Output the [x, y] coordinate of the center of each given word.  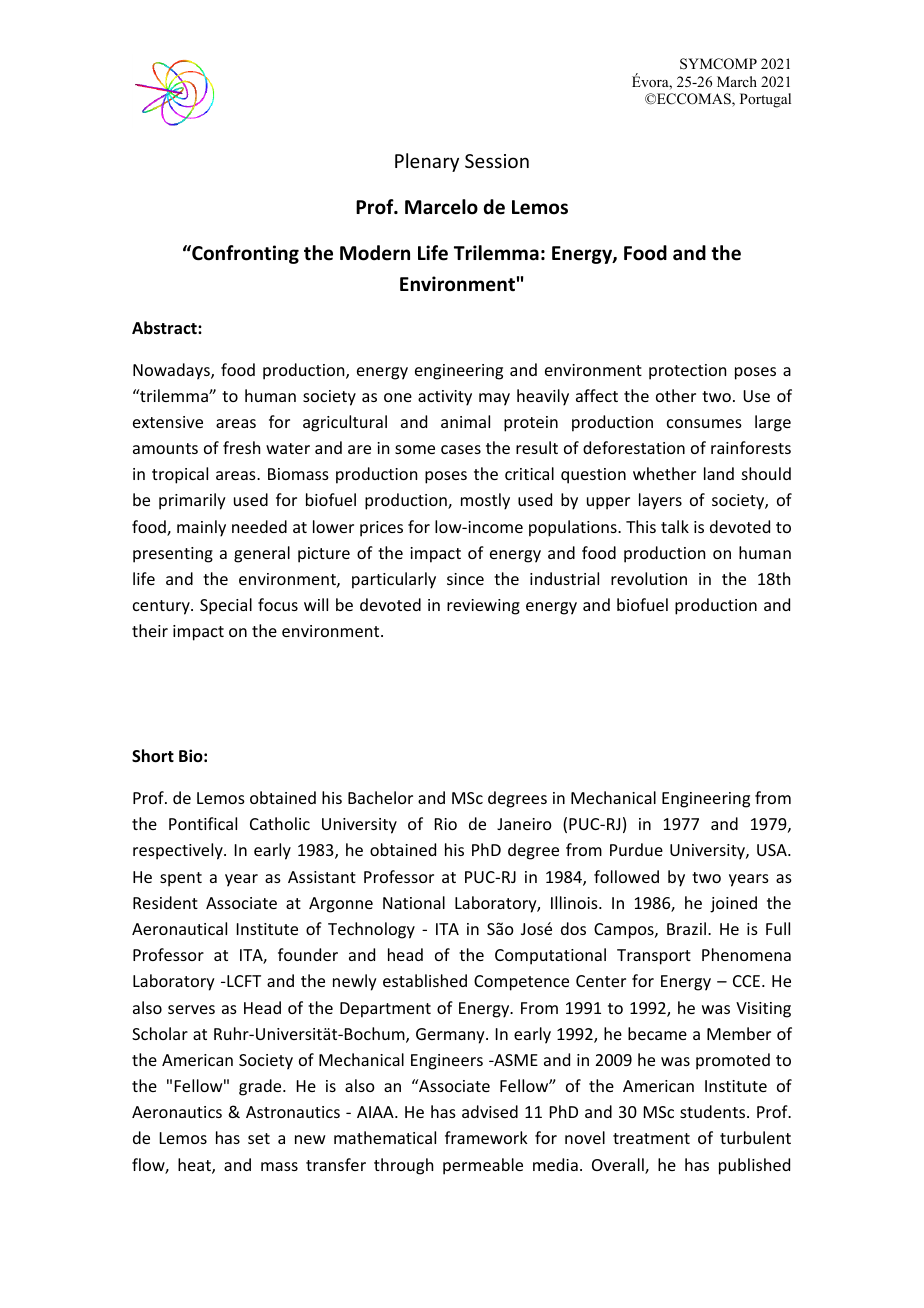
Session [497, 161]
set [259, 1138]
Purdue [636, 849]
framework [486, 1137]
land [719, 473]
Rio [446, 824]
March [737, 81]
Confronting [244, 254]
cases [461, 449]
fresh [241, 447]
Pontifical [203, 823]
